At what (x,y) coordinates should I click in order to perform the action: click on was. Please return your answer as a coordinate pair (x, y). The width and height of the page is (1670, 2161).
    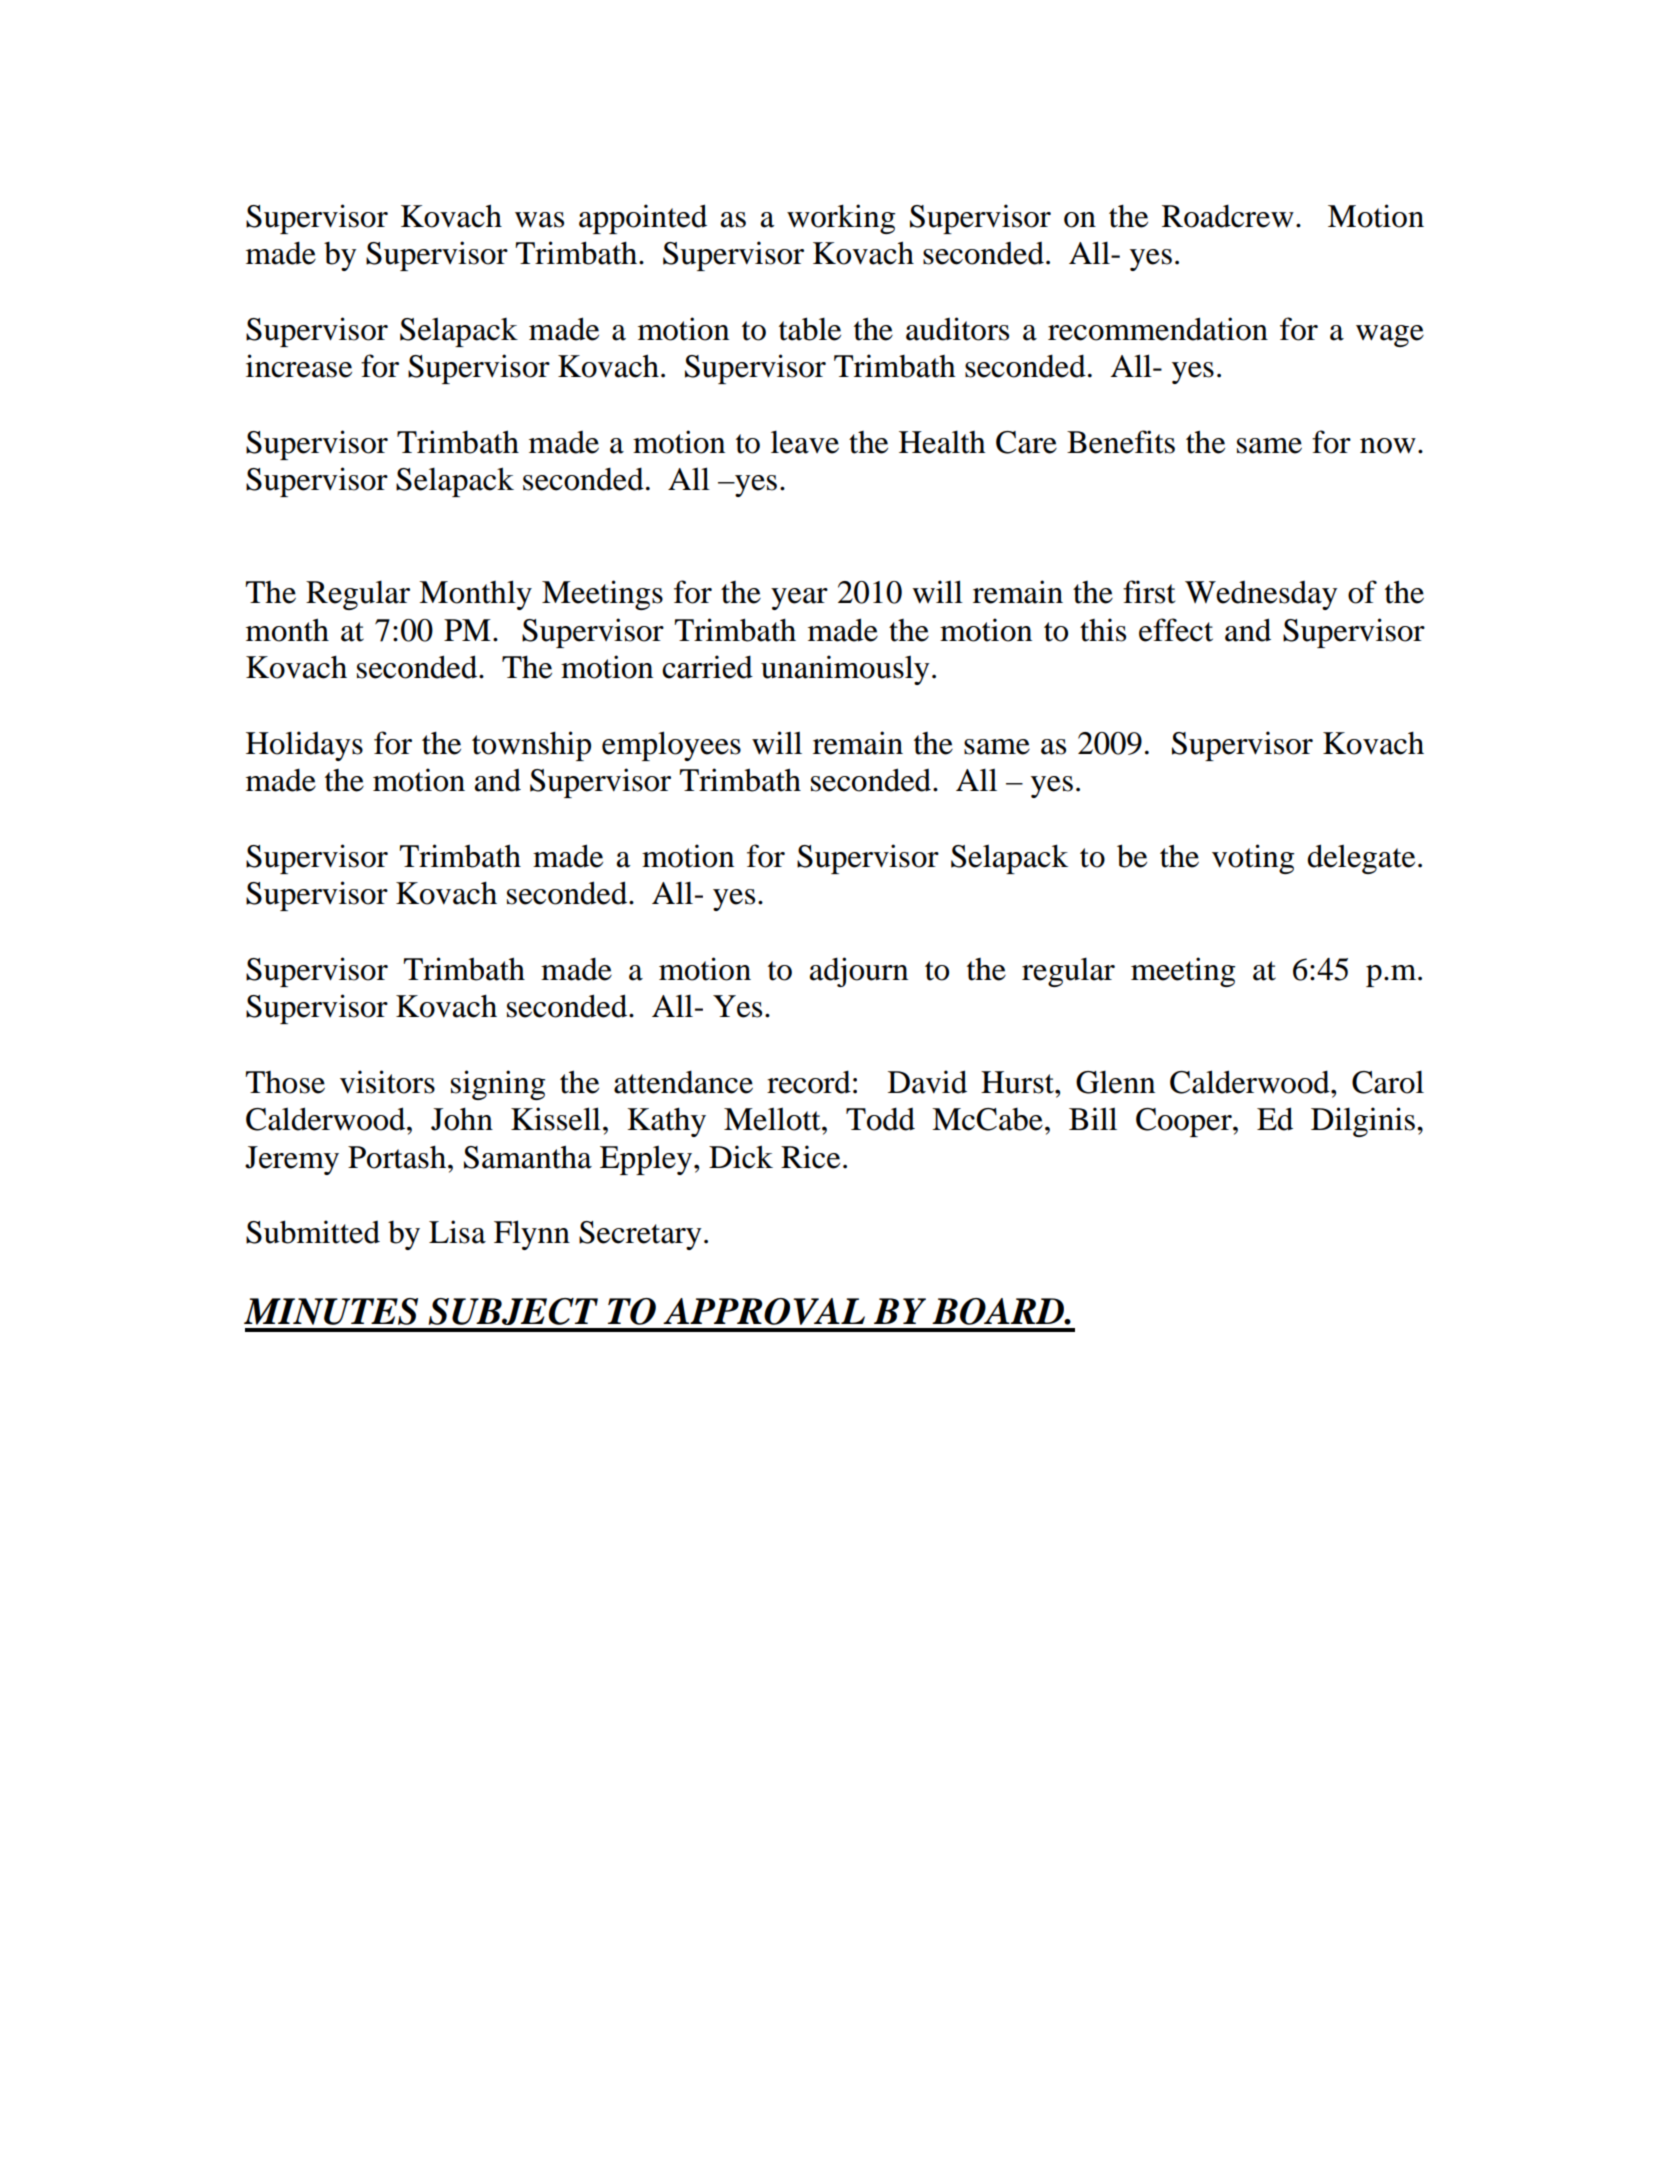
    Looking at the image, I should click on (539, 220).
